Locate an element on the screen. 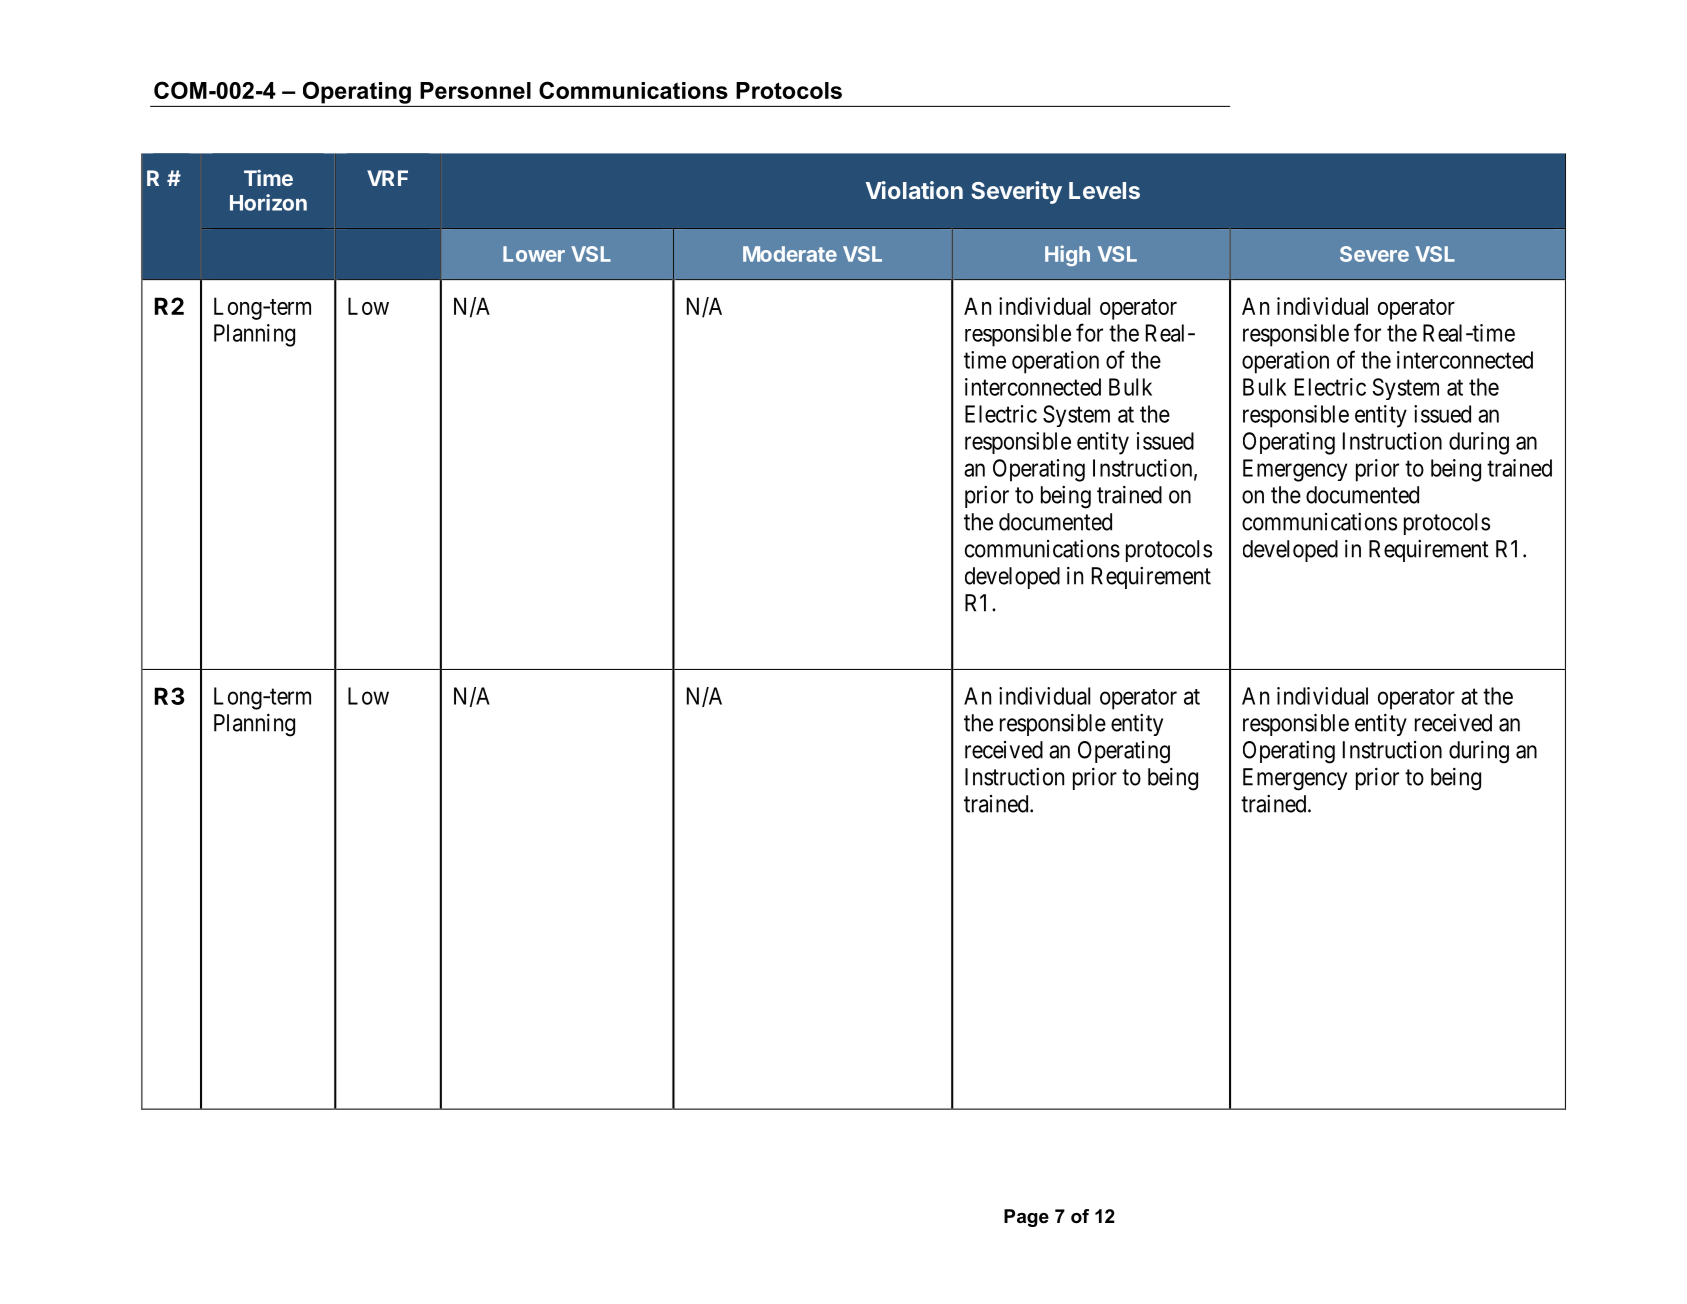 The image size is (1687, 1304). Moderate is located at coordinates (790, 254).
